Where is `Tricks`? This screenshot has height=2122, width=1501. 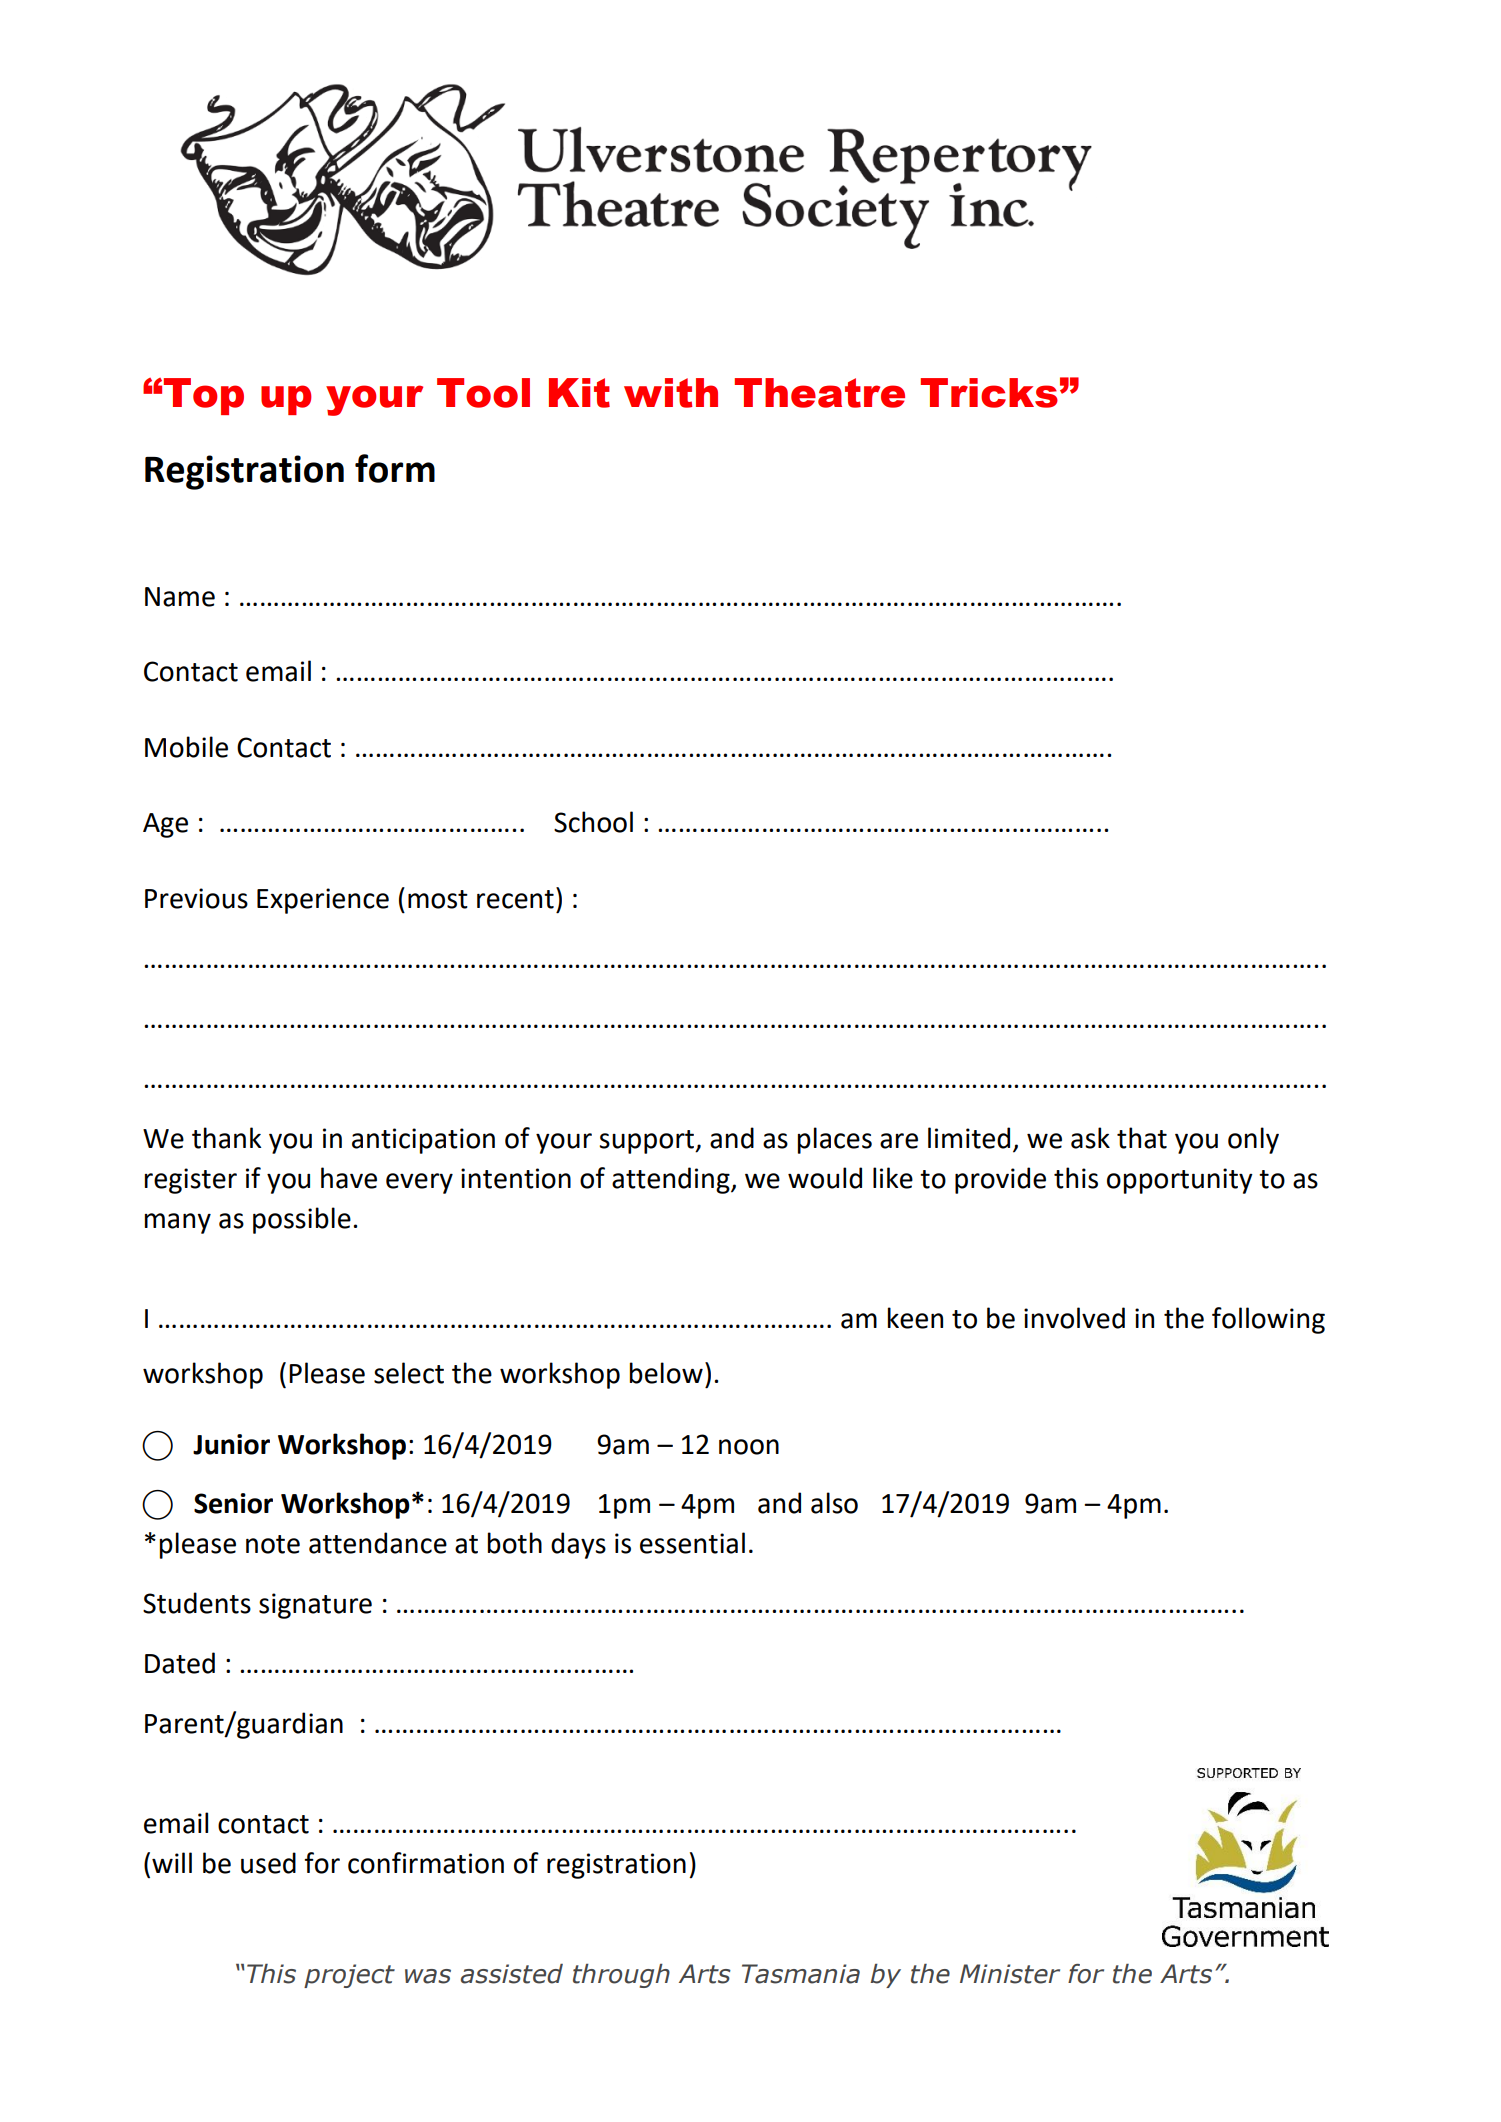 Tricks is located at coordinates (989, 393).
